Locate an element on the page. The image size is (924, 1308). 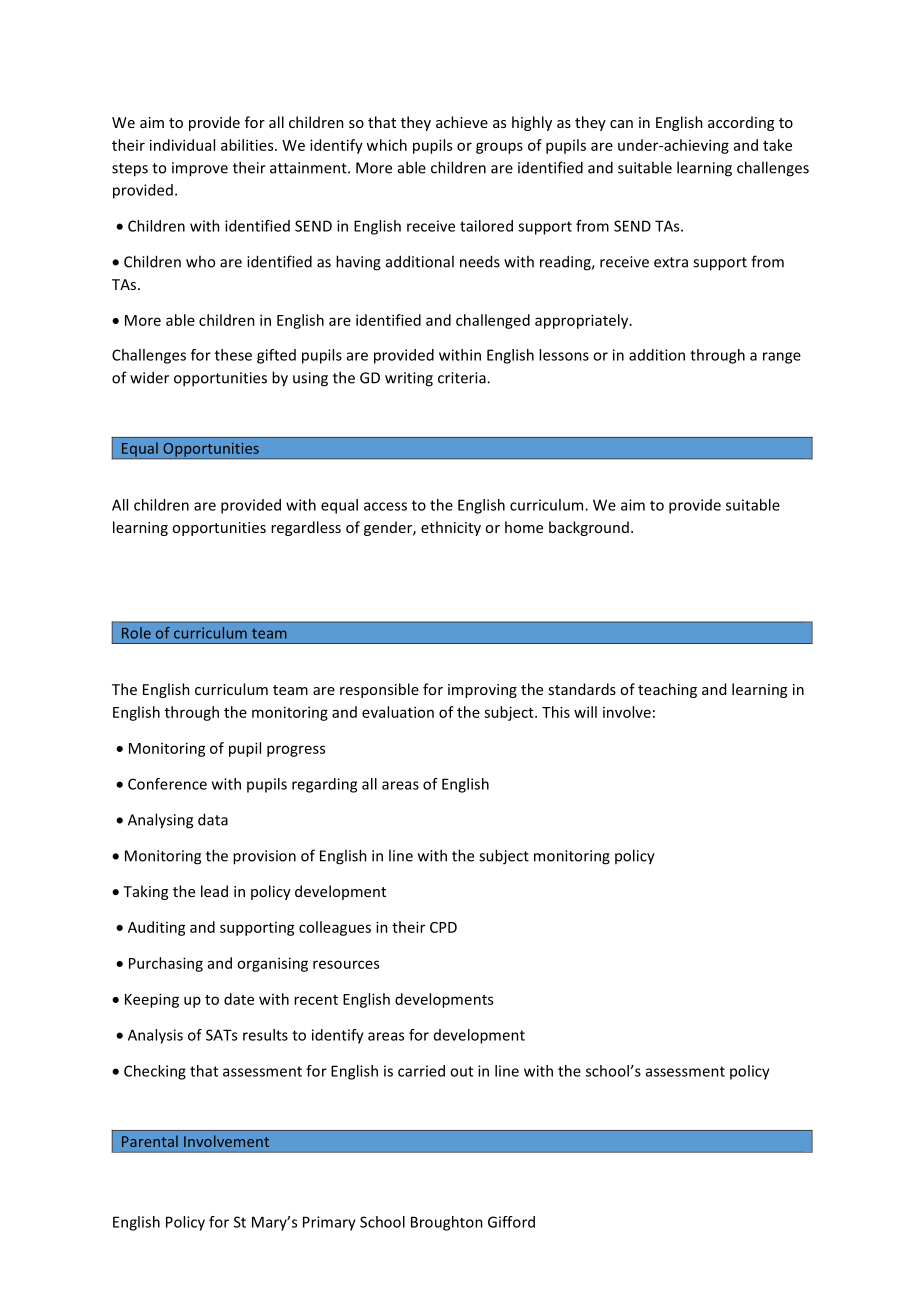
improve is located at coordinates (200, 169).
